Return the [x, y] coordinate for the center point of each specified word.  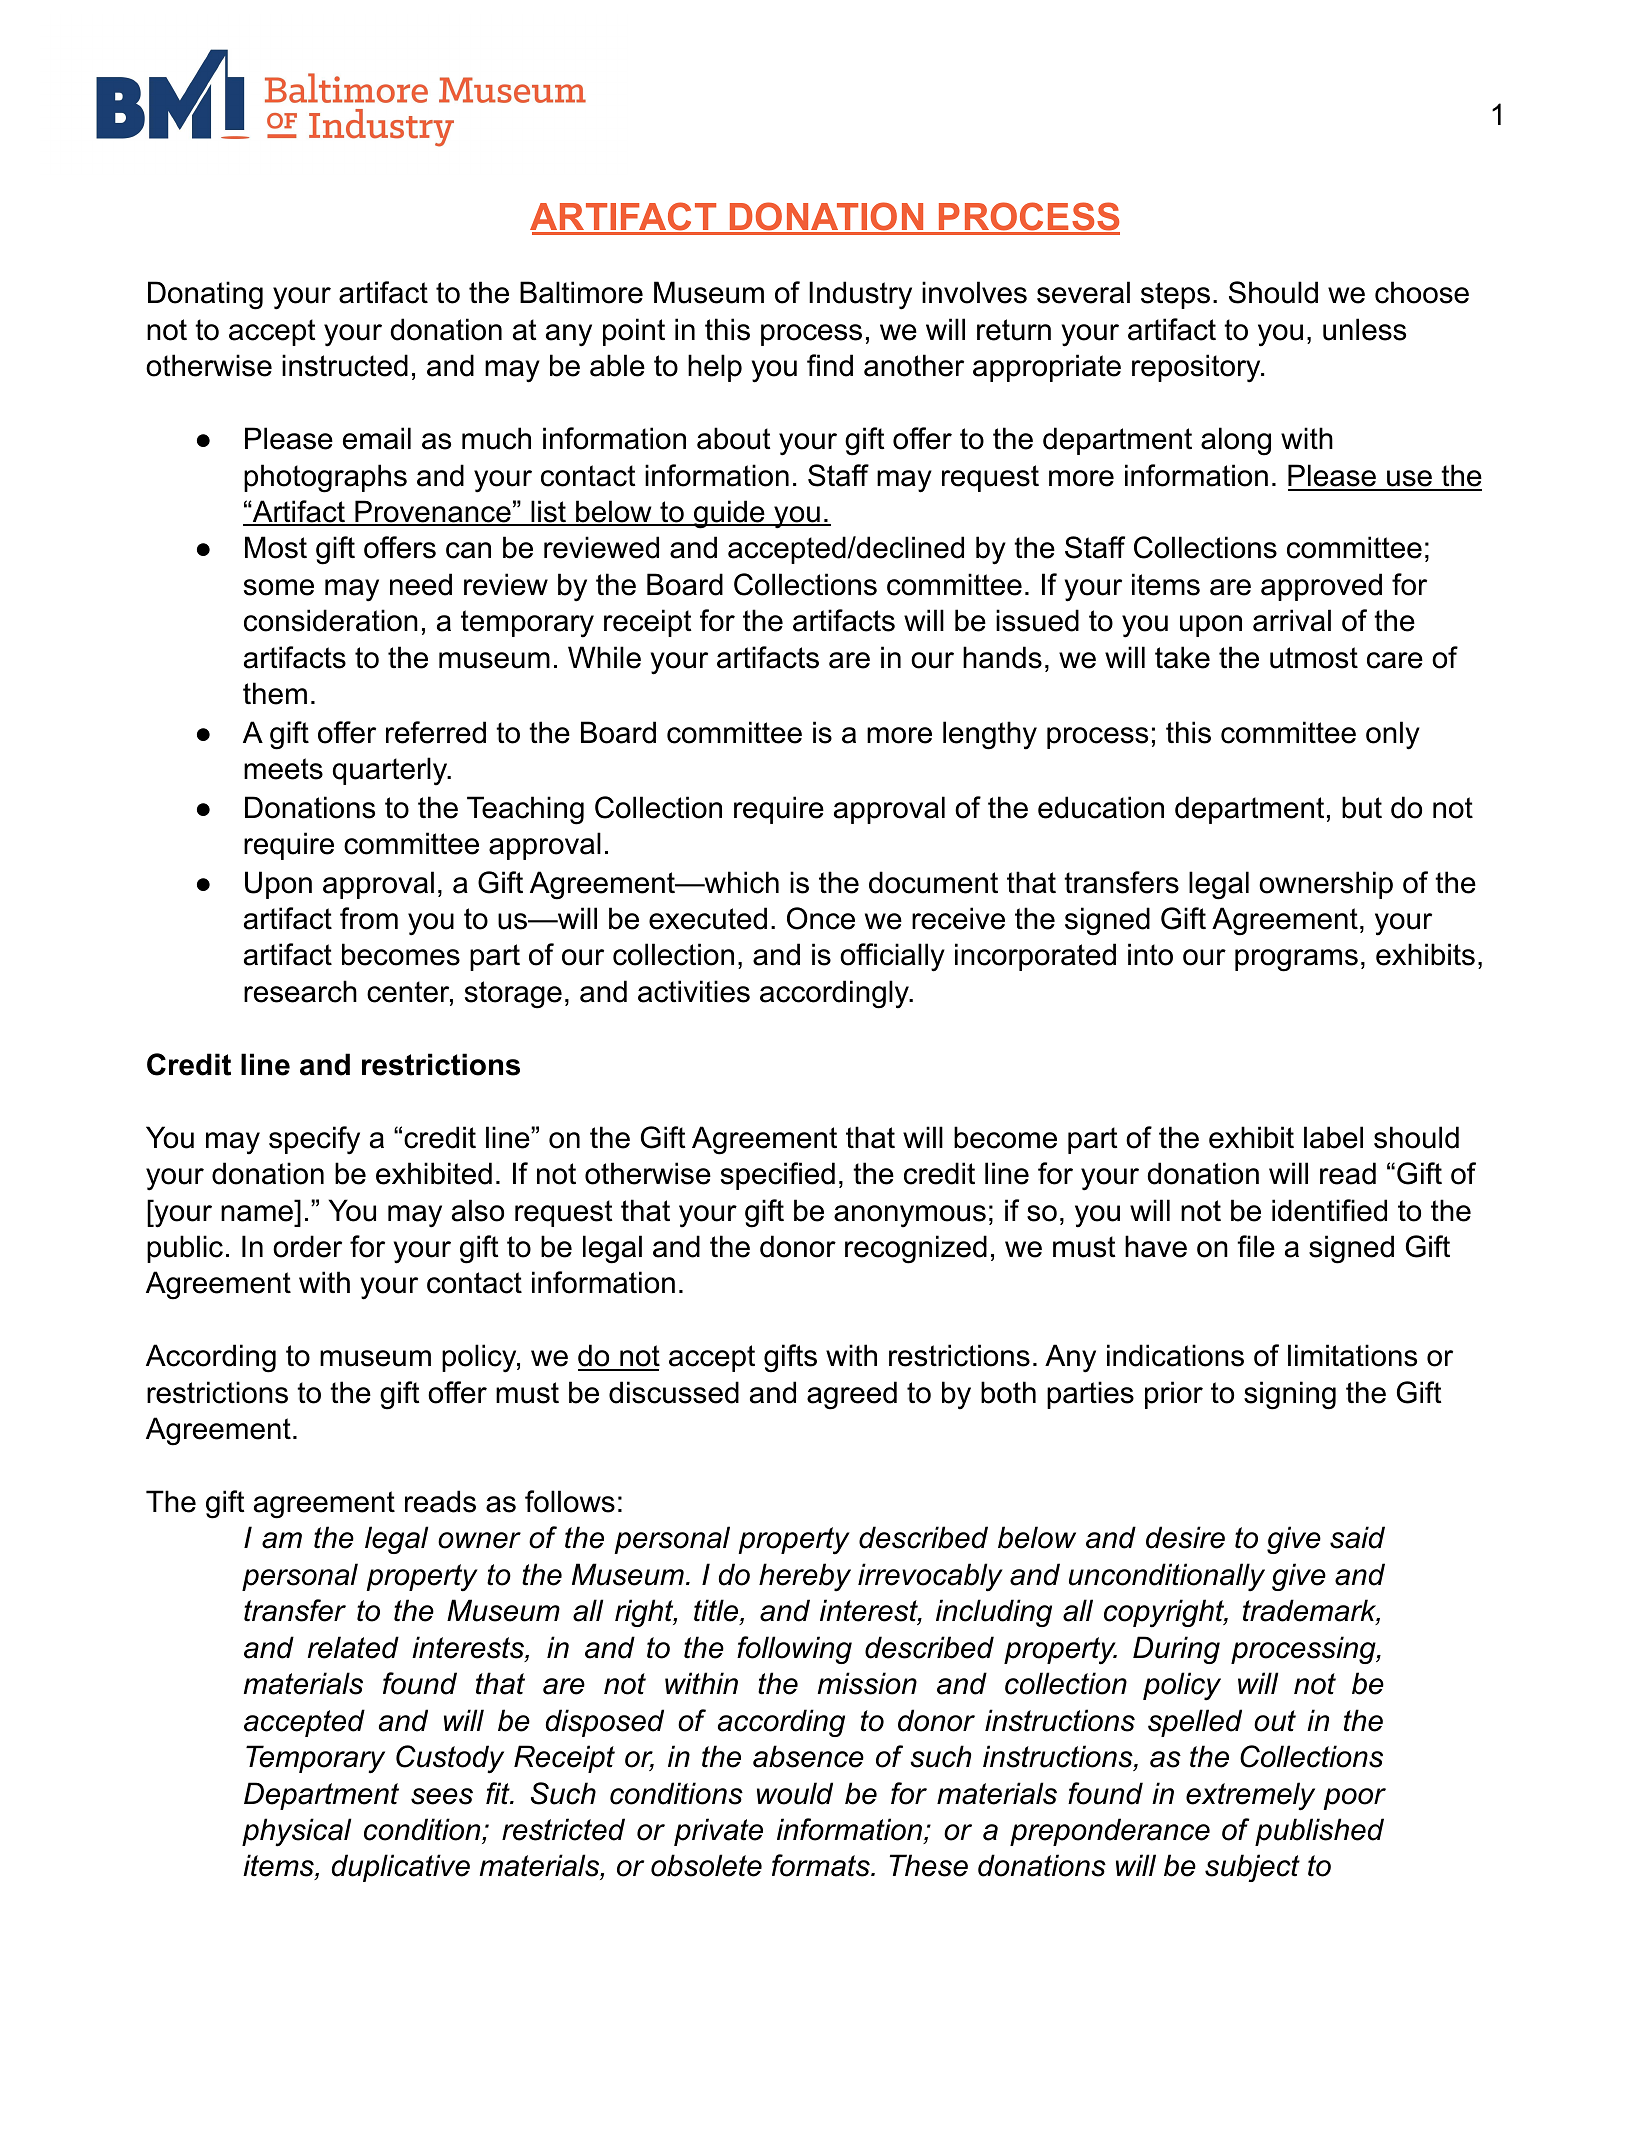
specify [314, 1140]
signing [1290, 1395]
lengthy [990, 735]
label [1333, 1137]
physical [296, 1832]
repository [1197, 368]
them [275, 693]
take [1182, 657]
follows [570, 1501]
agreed [852, 1395]
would [795, 1793]
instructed [345, 365]
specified [778, 1176]
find [830, 365]
